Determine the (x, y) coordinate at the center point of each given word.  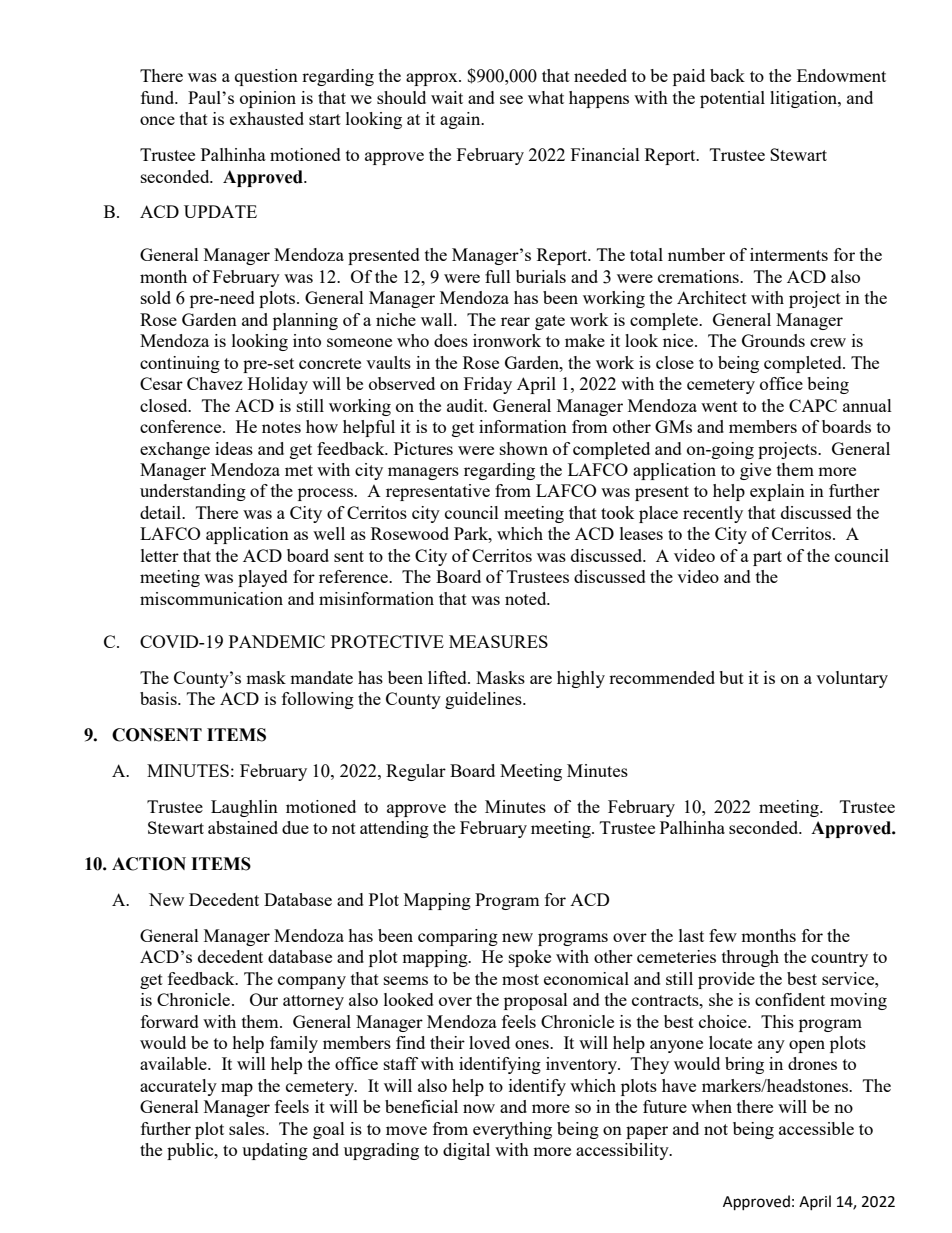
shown (524, 448)
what (546, 97)
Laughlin (244, 808)
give (755, 471)
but (731, 677)
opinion (268, 99)
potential (732, 99)
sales (248, 1128)
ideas (234, 448)
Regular (416, 772)
